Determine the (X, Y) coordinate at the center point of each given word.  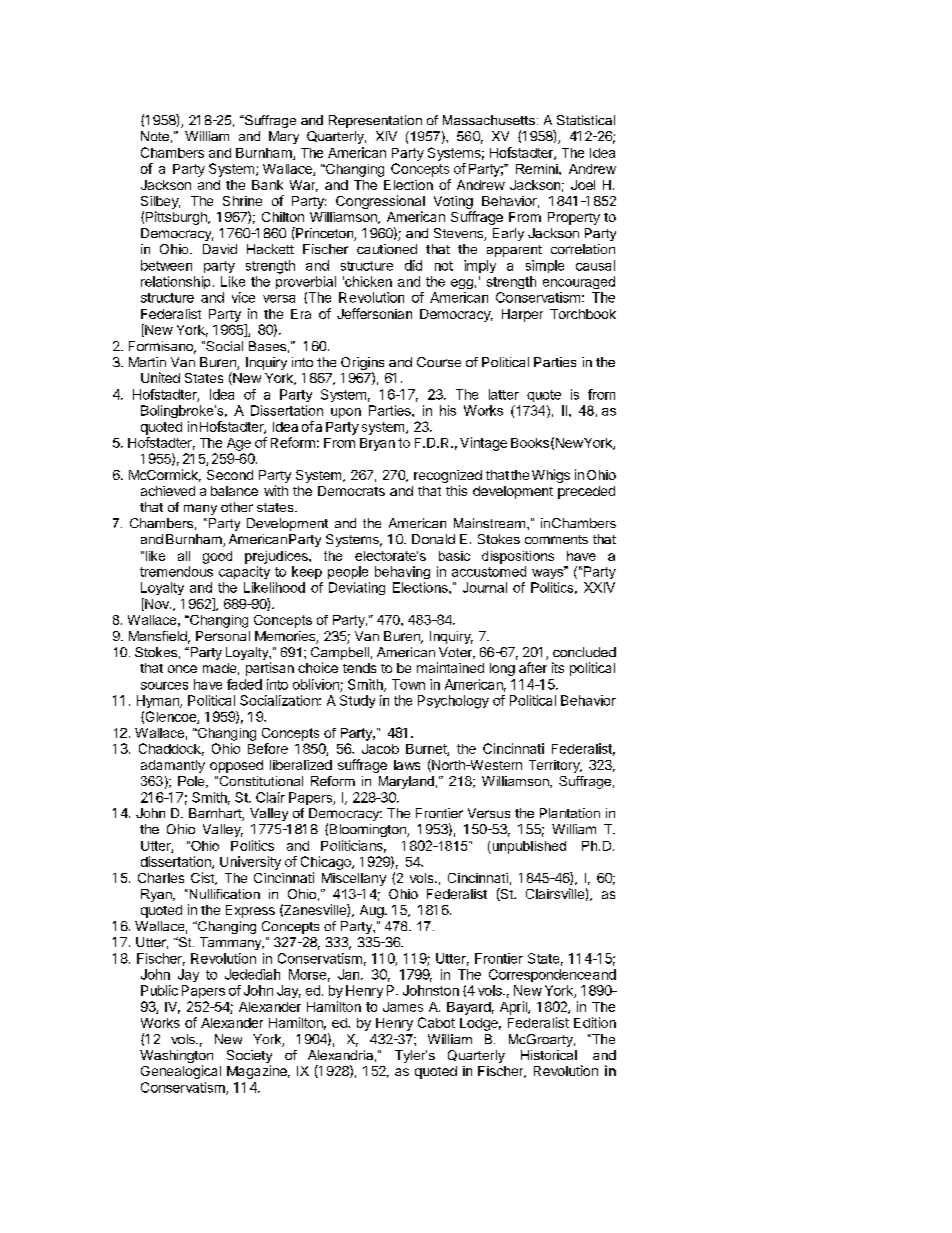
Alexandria (340, 1055)
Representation (375, 121)
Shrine (242, 201)
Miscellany (354, 879)
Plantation (570, 813)
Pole (192, 782)
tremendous (176, 571)
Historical (549, 1055)
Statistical (586, 120)
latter (504, 394)
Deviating (357, 588)
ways (549, 573)
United (160, 377)
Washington (176, 1058)
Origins (362, 365)
